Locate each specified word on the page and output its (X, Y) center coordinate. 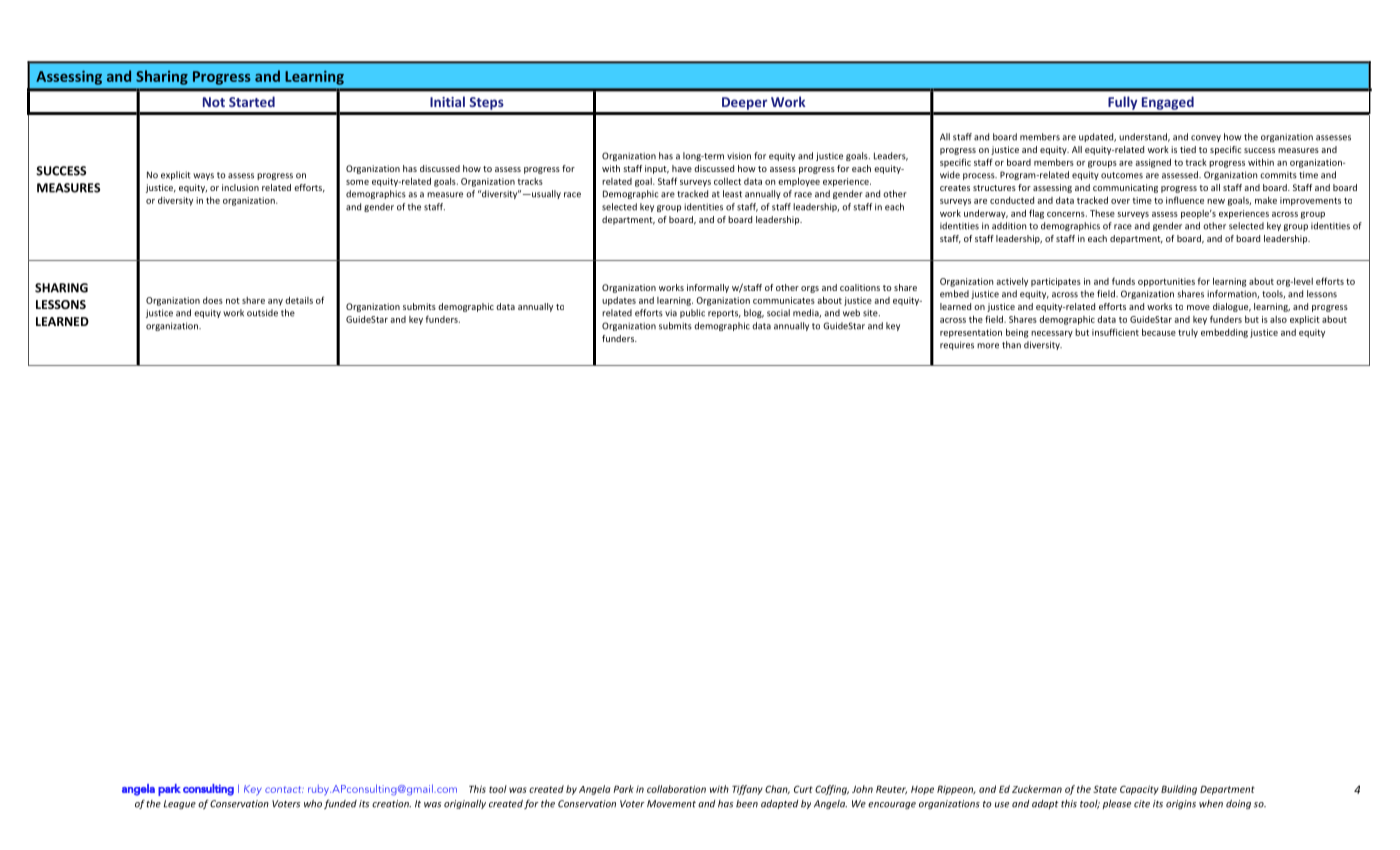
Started (252, 101)
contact (284, 789)
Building (1179, 790)
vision (739, 156)
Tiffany (747, 790)
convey (1206, 138)
